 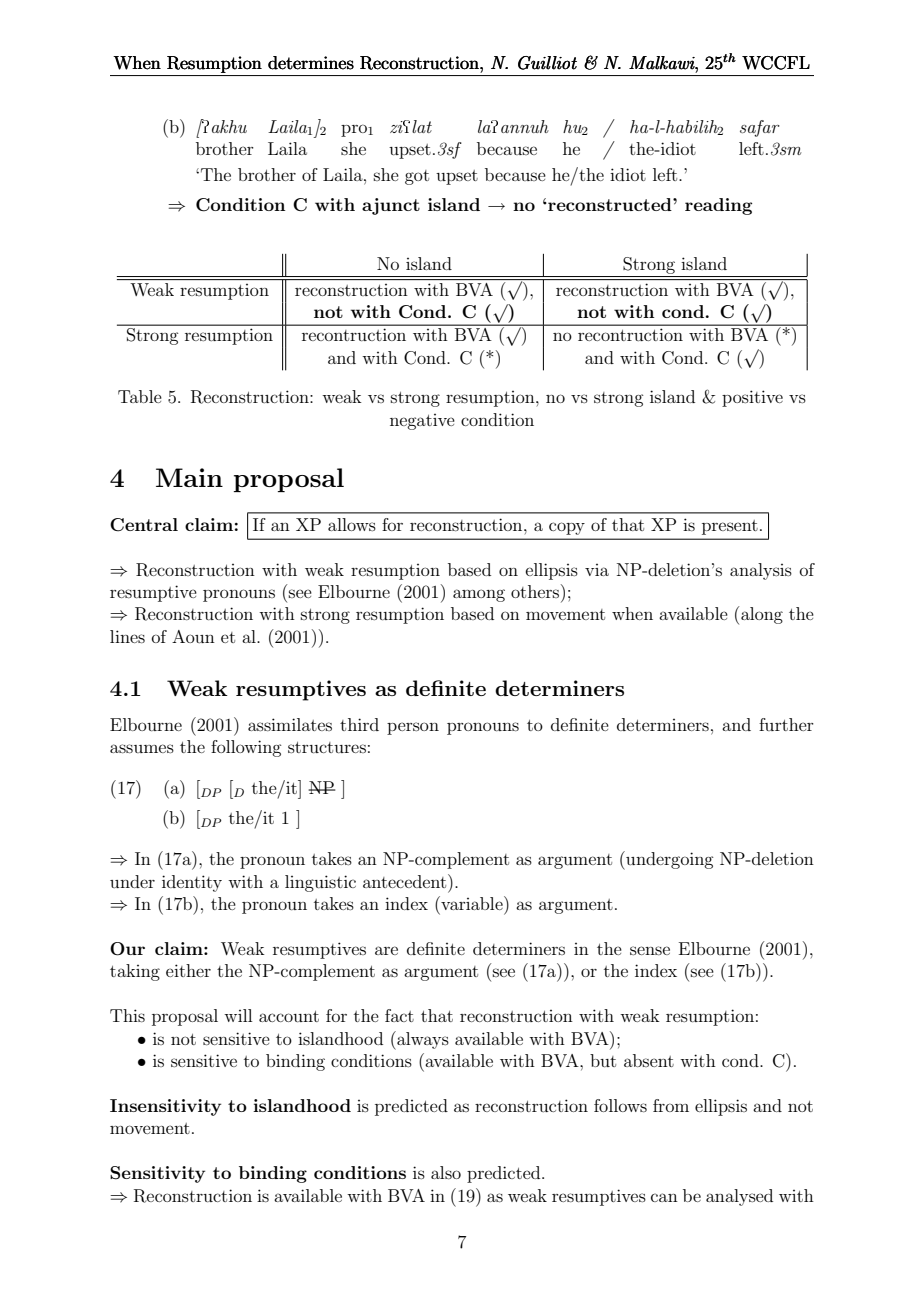 I want to click on further, so click(x=786, y=724).
